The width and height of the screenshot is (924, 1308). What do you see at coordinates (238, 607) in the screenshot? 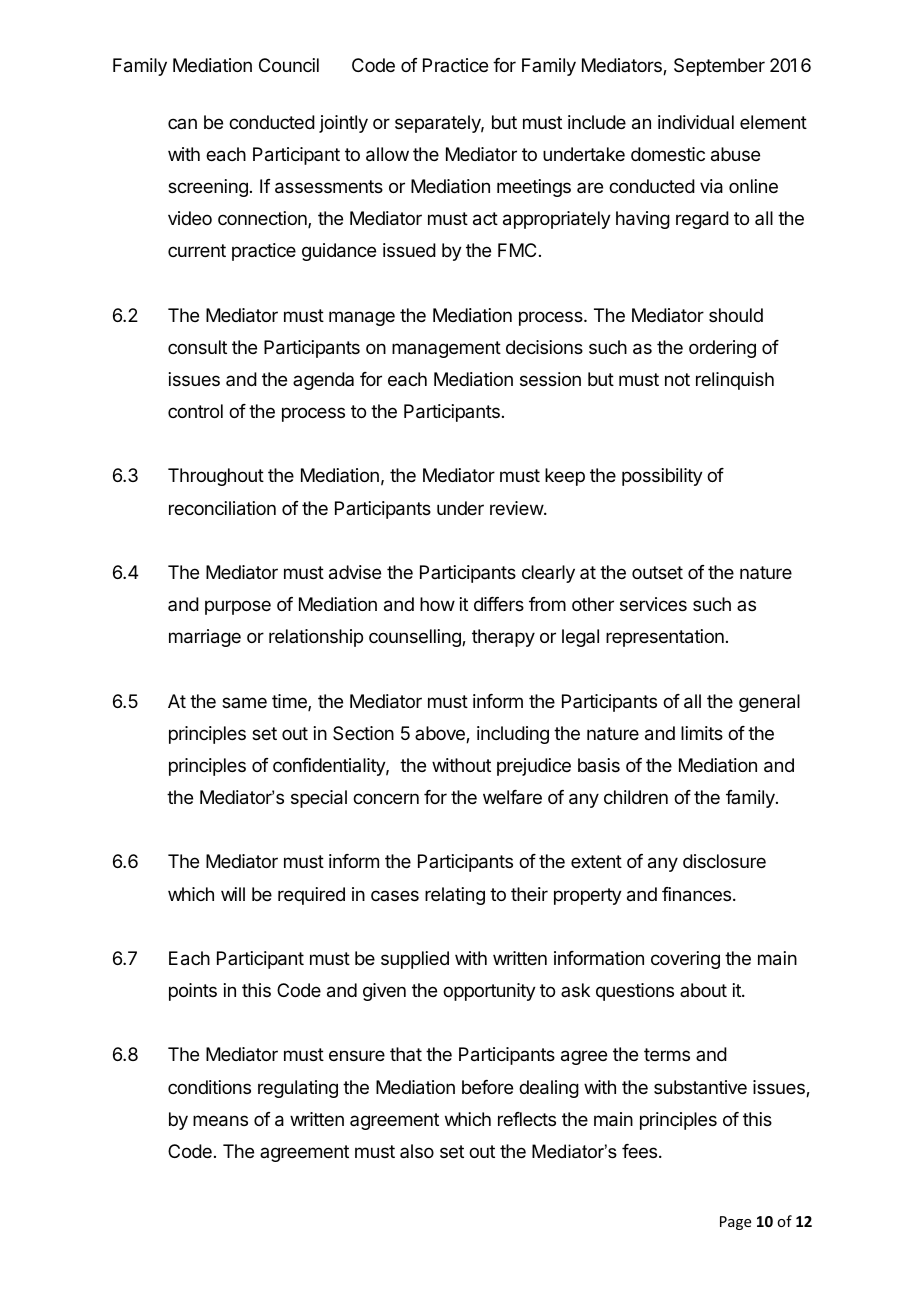
I see `purpose` at bounding box center [238, 607].
